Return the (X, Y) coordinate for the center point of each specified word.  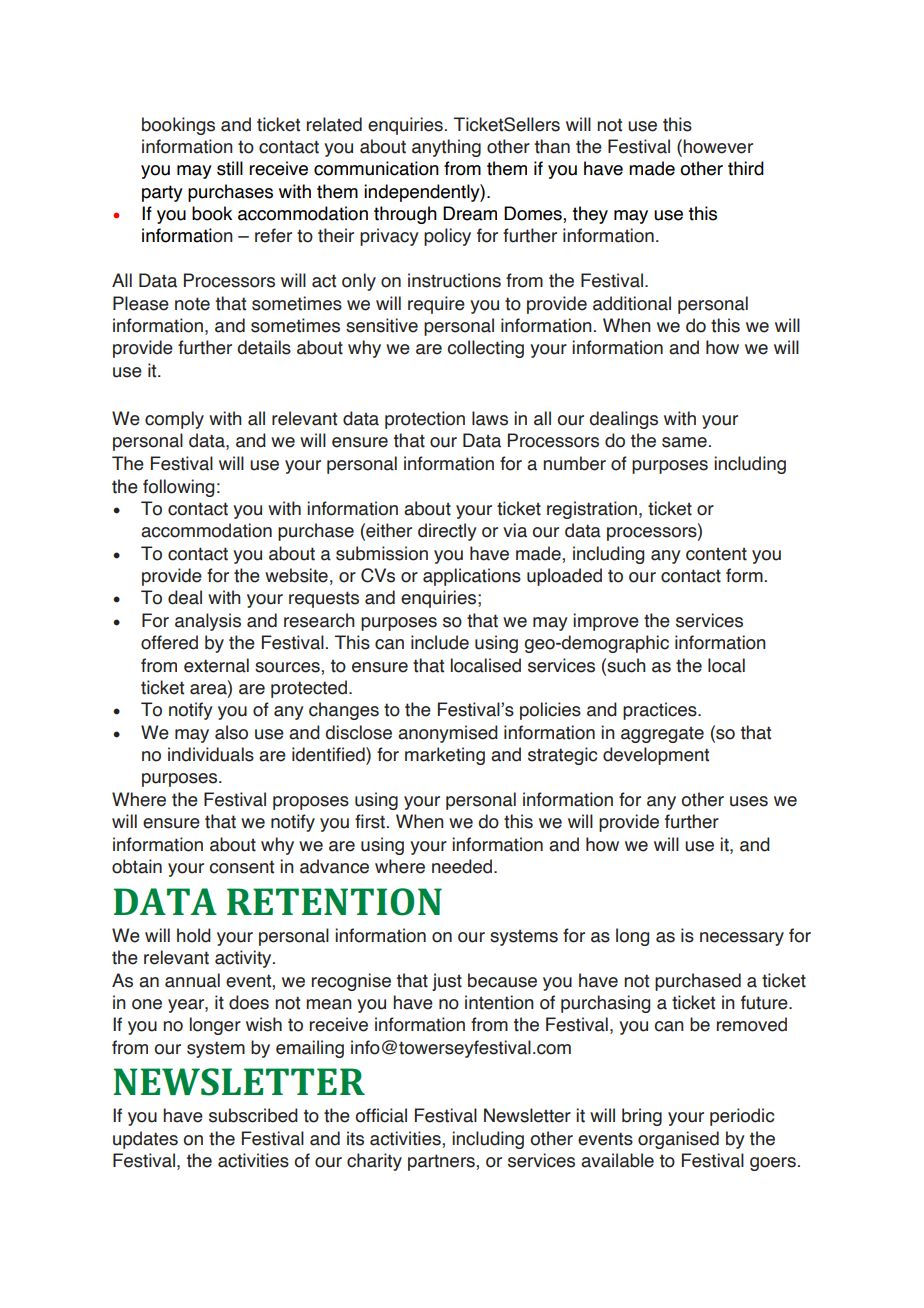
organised (678, 1140)
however (718, 146)
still (230, 168)
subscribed (253, 1115)
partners (442, 1162)
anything (446, 148)
